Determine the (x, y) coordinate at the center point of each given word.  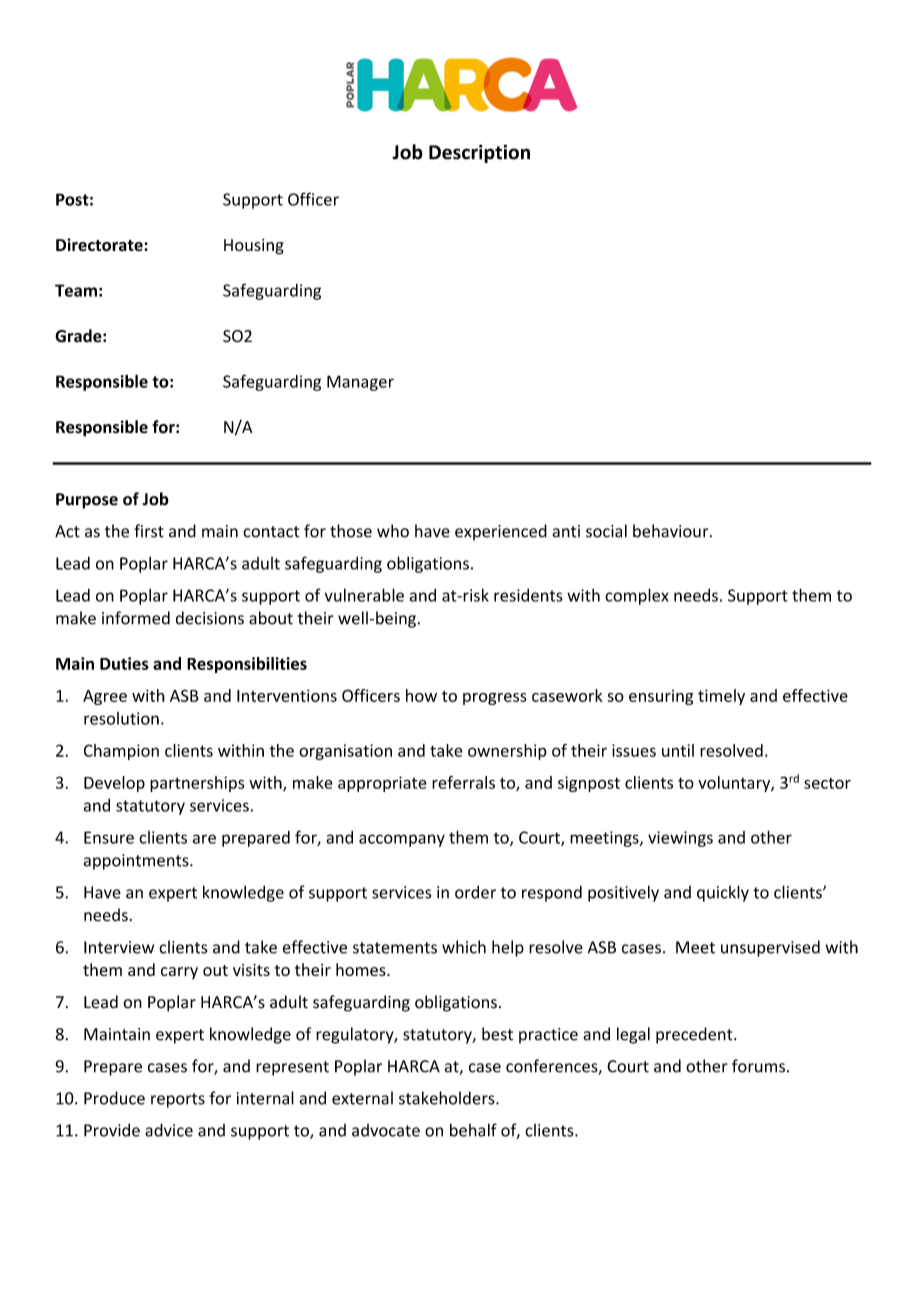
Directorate (100, 245)
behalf (473, 1130)
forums (758, 1066)
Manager (360, 383)
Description (479, 153)
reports (178, 1100)
